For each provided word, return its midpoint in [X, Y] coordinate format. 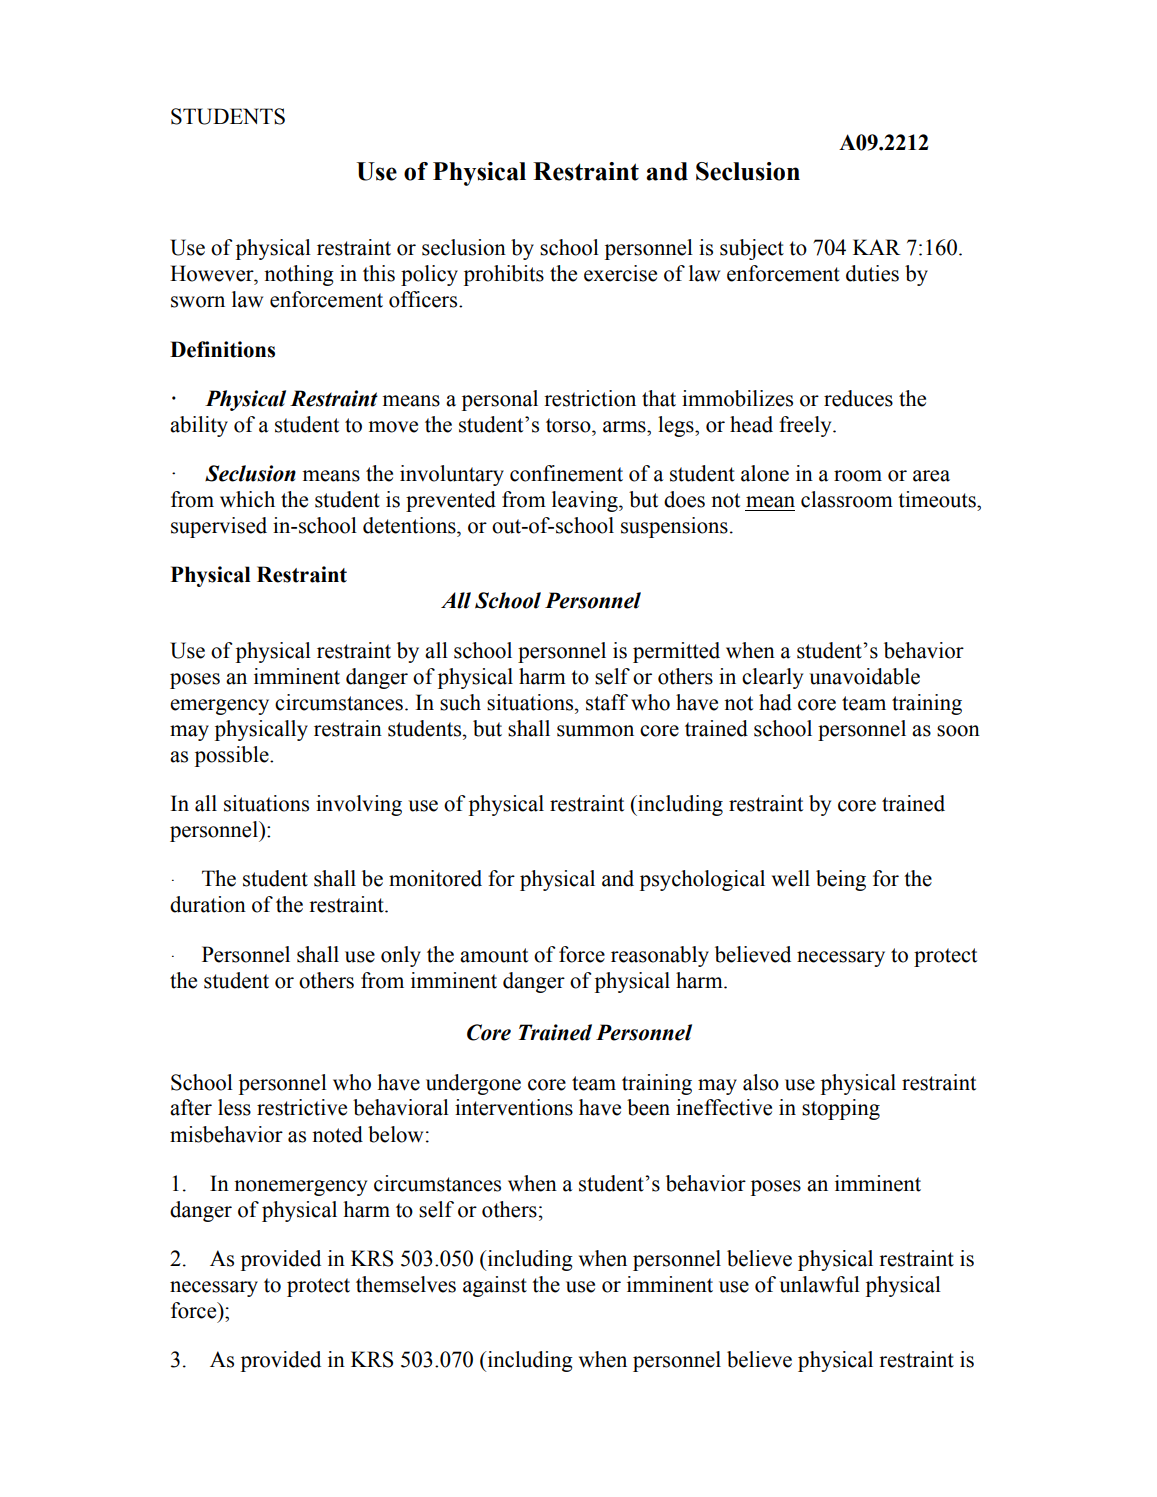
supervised [219, 527]
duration [208, 904]
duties [872, 273]
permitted [676, 652]
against [495, 1286]
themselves [406, 1284]
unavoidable [864, 676]
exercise [620, 273]
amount [494, 955]
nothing [299, 275]
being [841, 880]
